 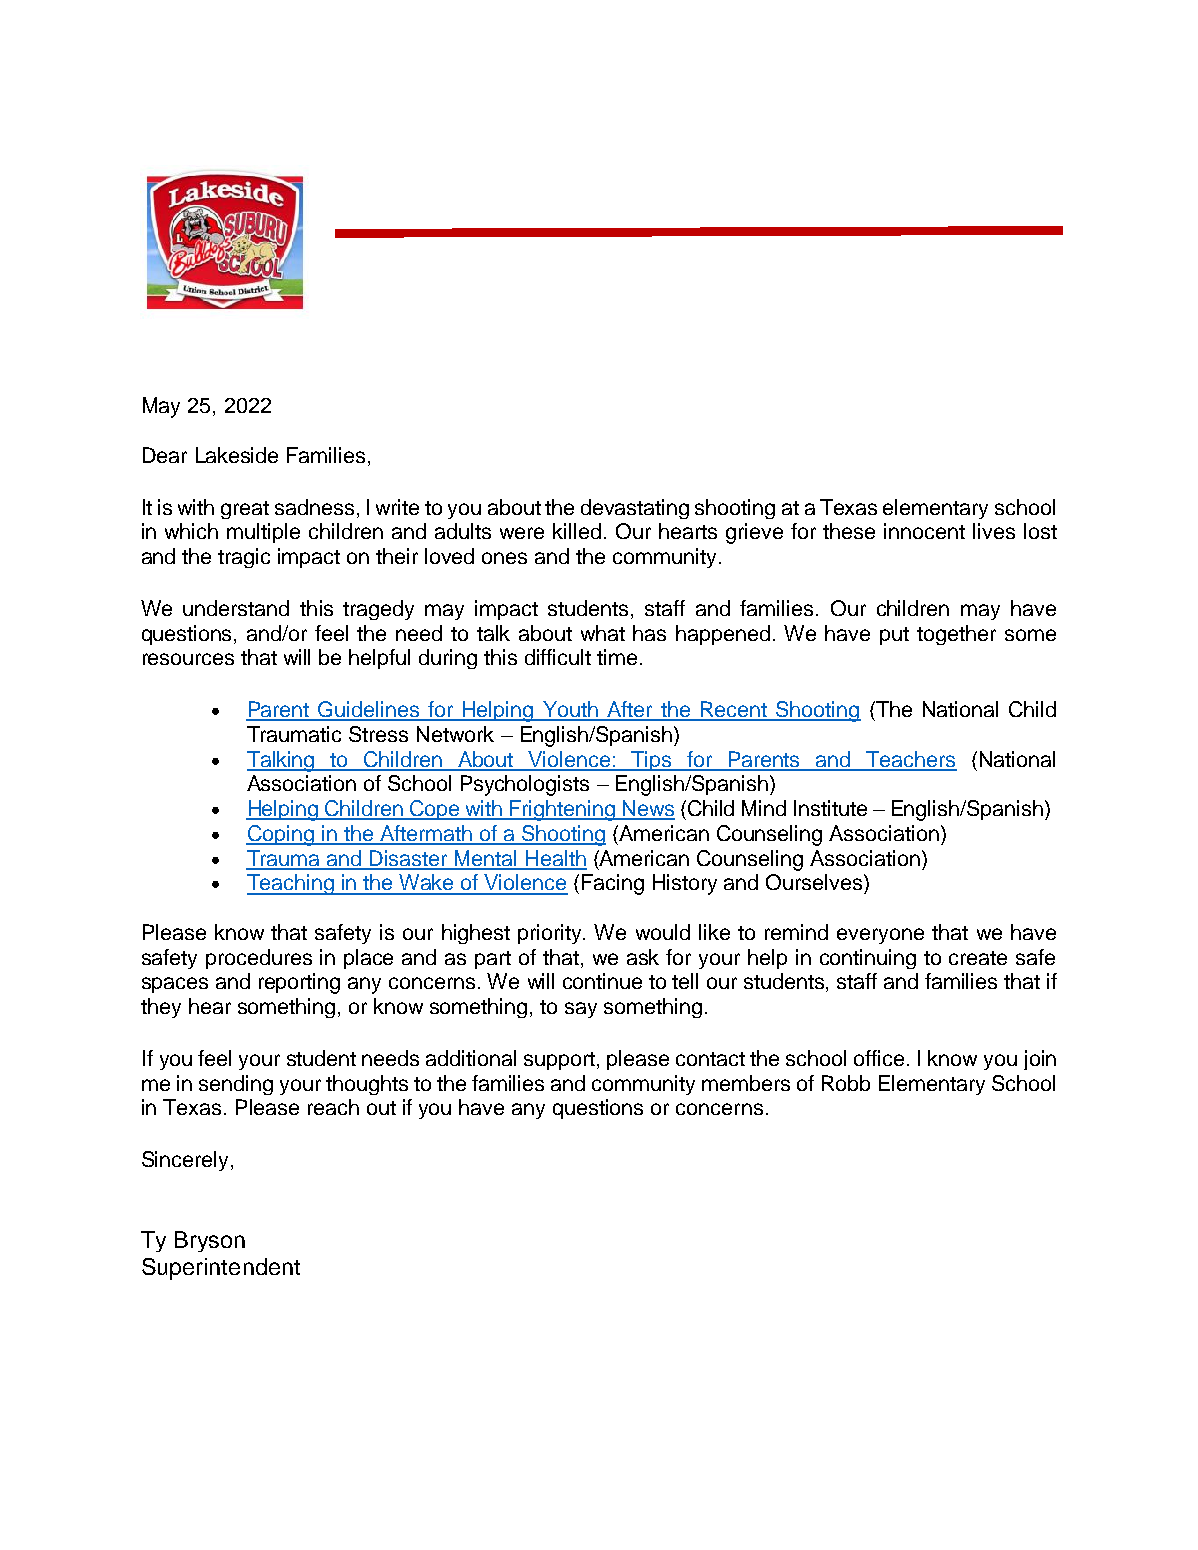 What do you see at coordinates (237, 455) in the page?
I see `Lakeside` at bounding box center [237, 455].
